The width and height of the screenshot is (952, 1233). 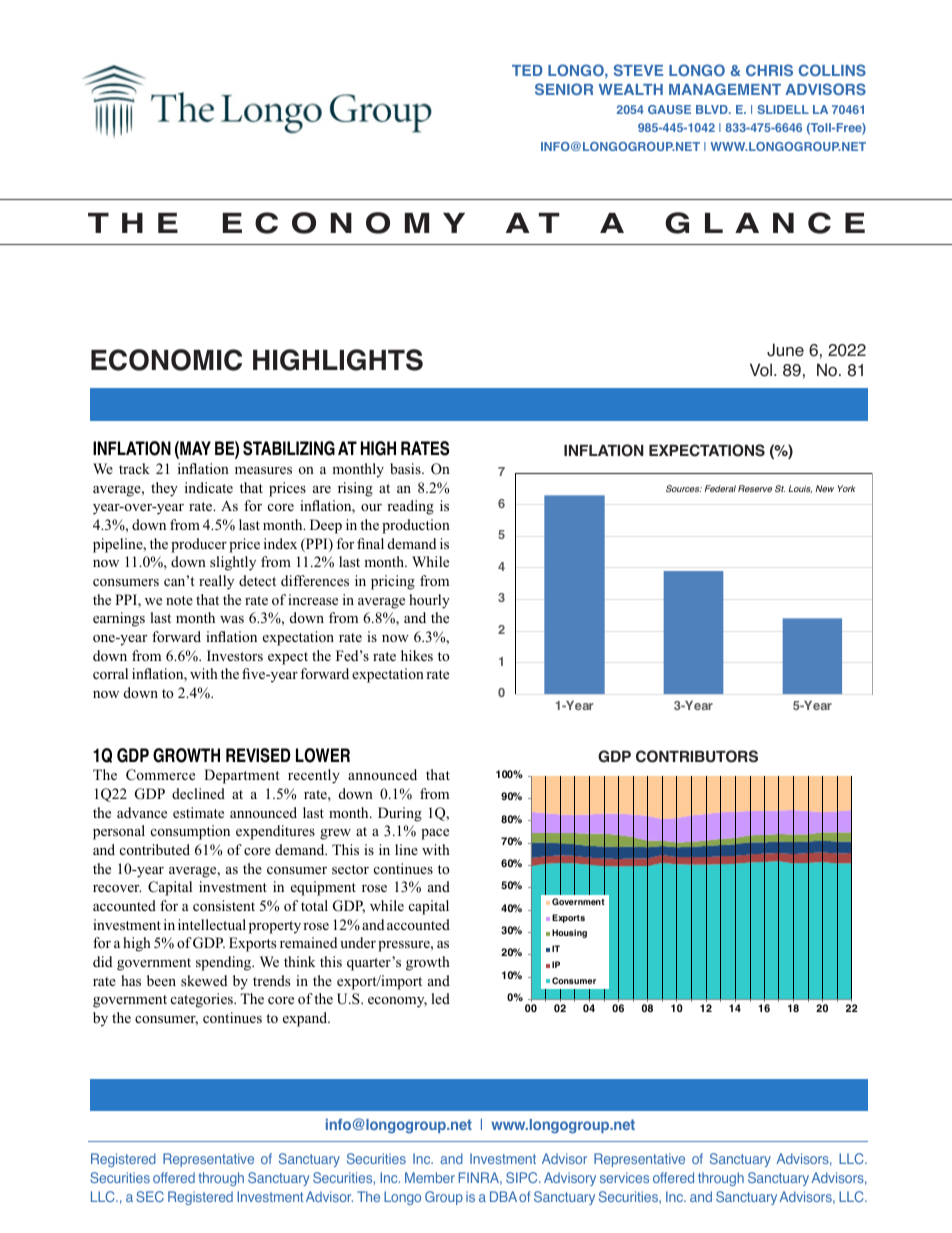 I want to click on hourly, so click(x=429, y=601).
